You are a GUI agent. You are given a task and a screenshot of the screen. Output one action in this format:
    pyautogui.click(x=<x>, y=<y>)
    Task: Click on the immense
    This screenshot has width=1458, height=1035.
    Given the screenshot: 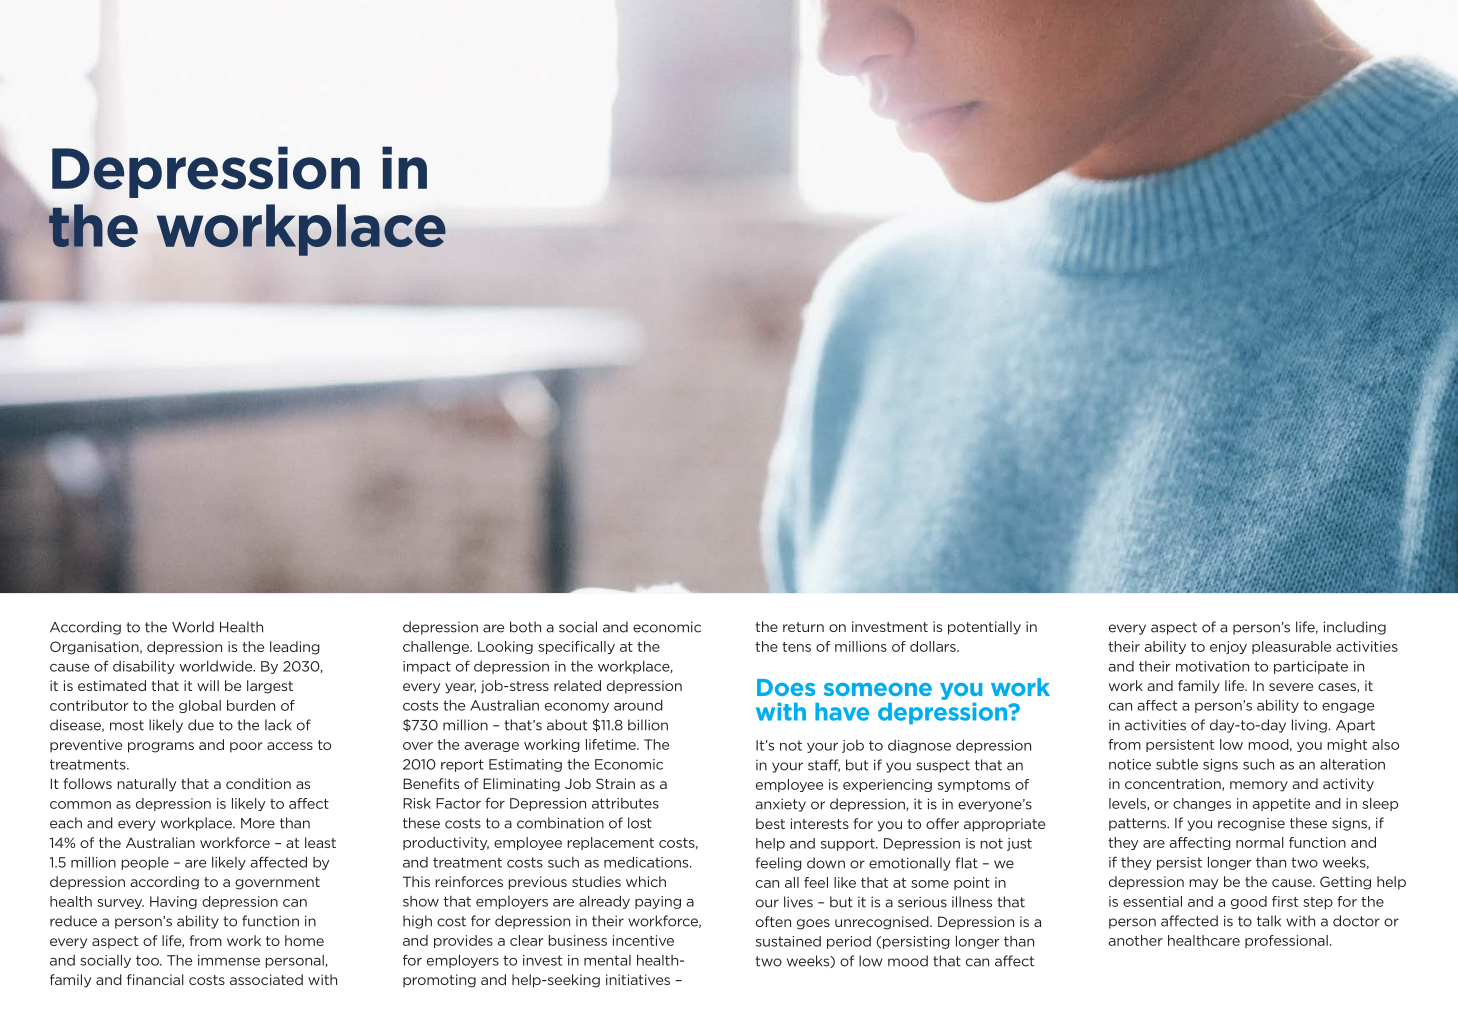 What is the action you would take?
    pyautogui.click(x=229, y=960)
